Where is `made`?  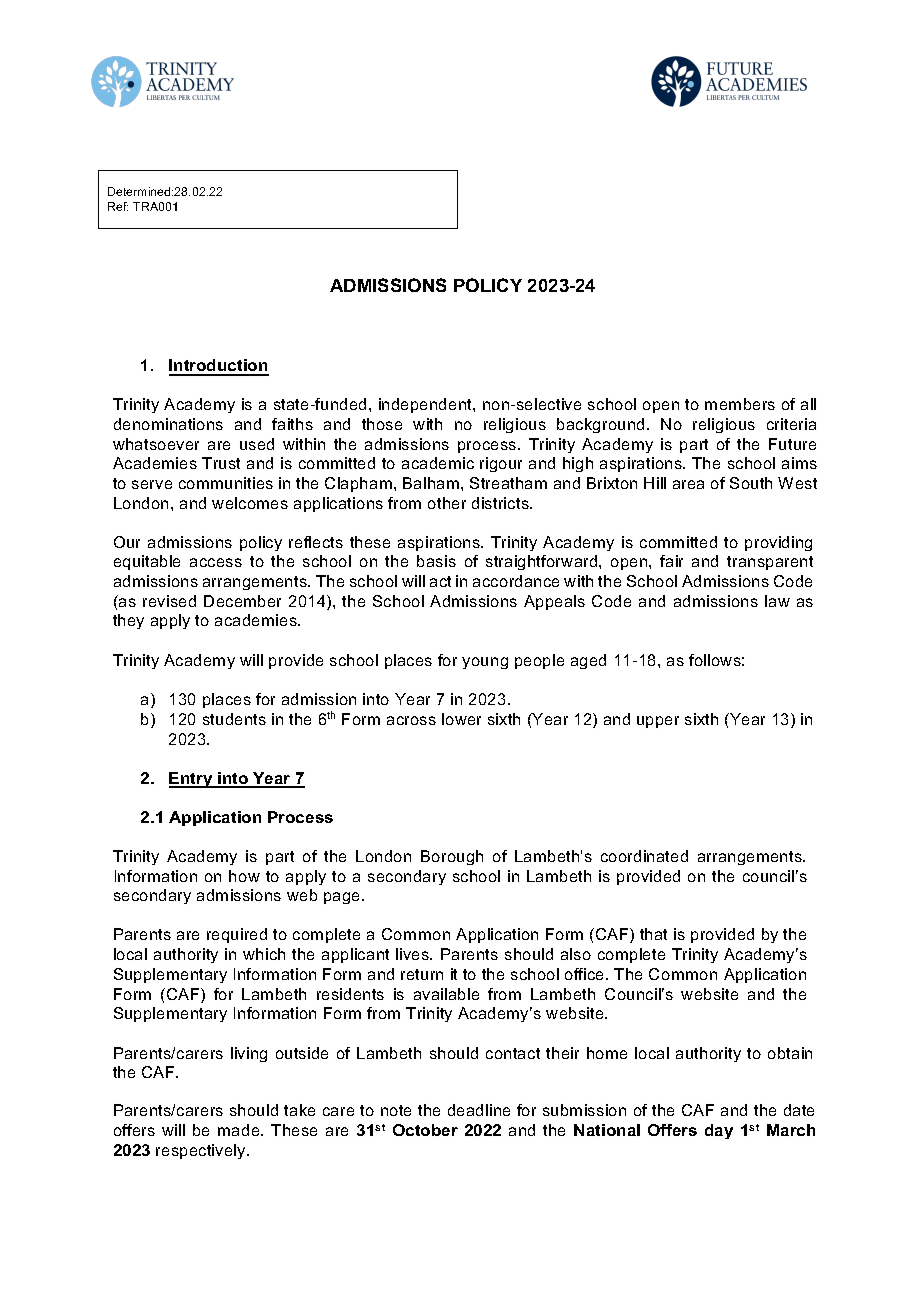 made is located at coordinates (240, 1130).
